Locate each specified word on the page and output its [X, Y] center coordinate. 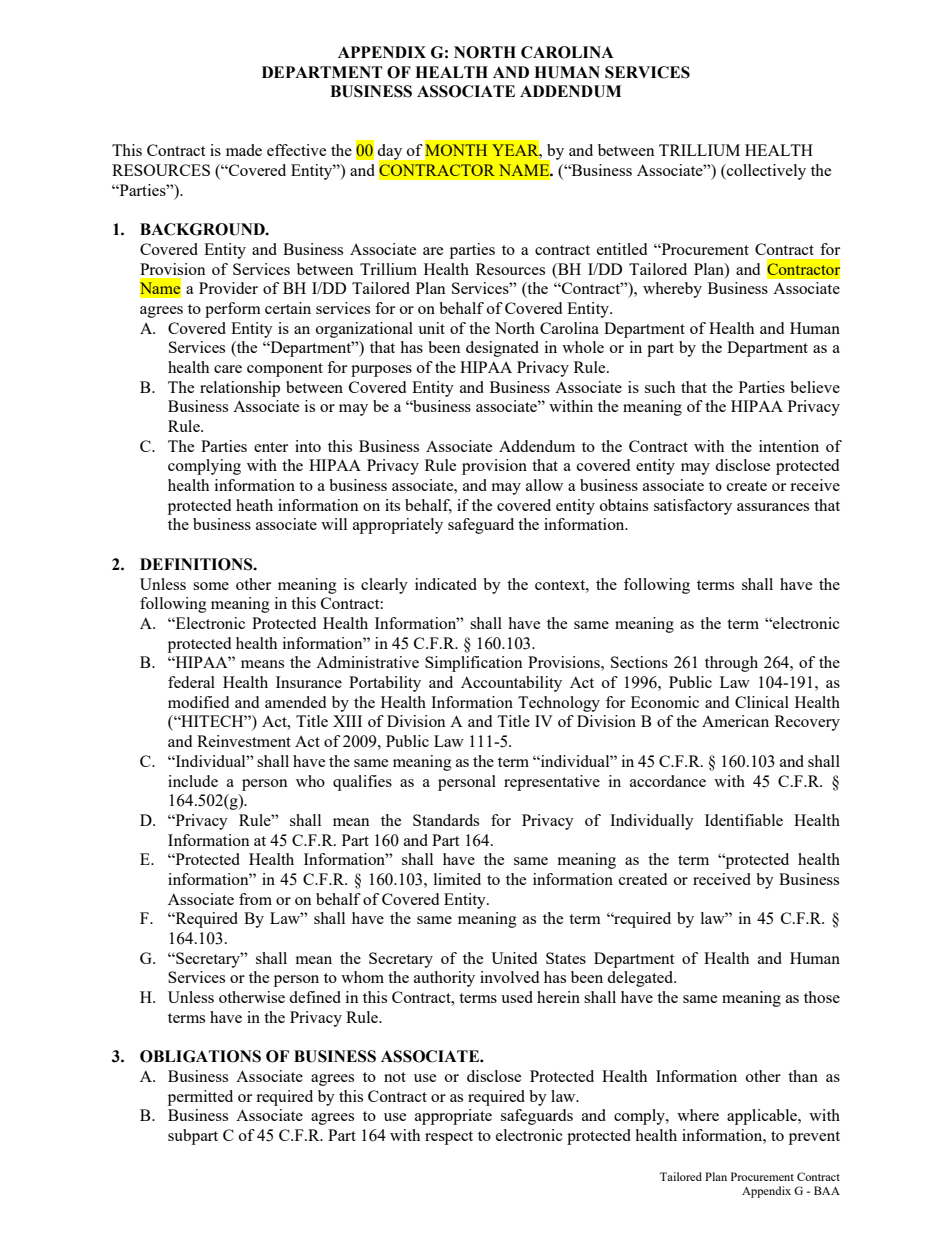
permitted [200, 1098]
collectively [765, 172]
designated [502, 349]
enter [271, 447]
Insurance [309, 682]
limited [457, 879]
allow [544, 485]
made [244, 150]
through [731, 664]
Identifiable [744, 820]
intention [789, 446]
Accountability [511, 684]
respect [449, 1138]
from [255, 899]
